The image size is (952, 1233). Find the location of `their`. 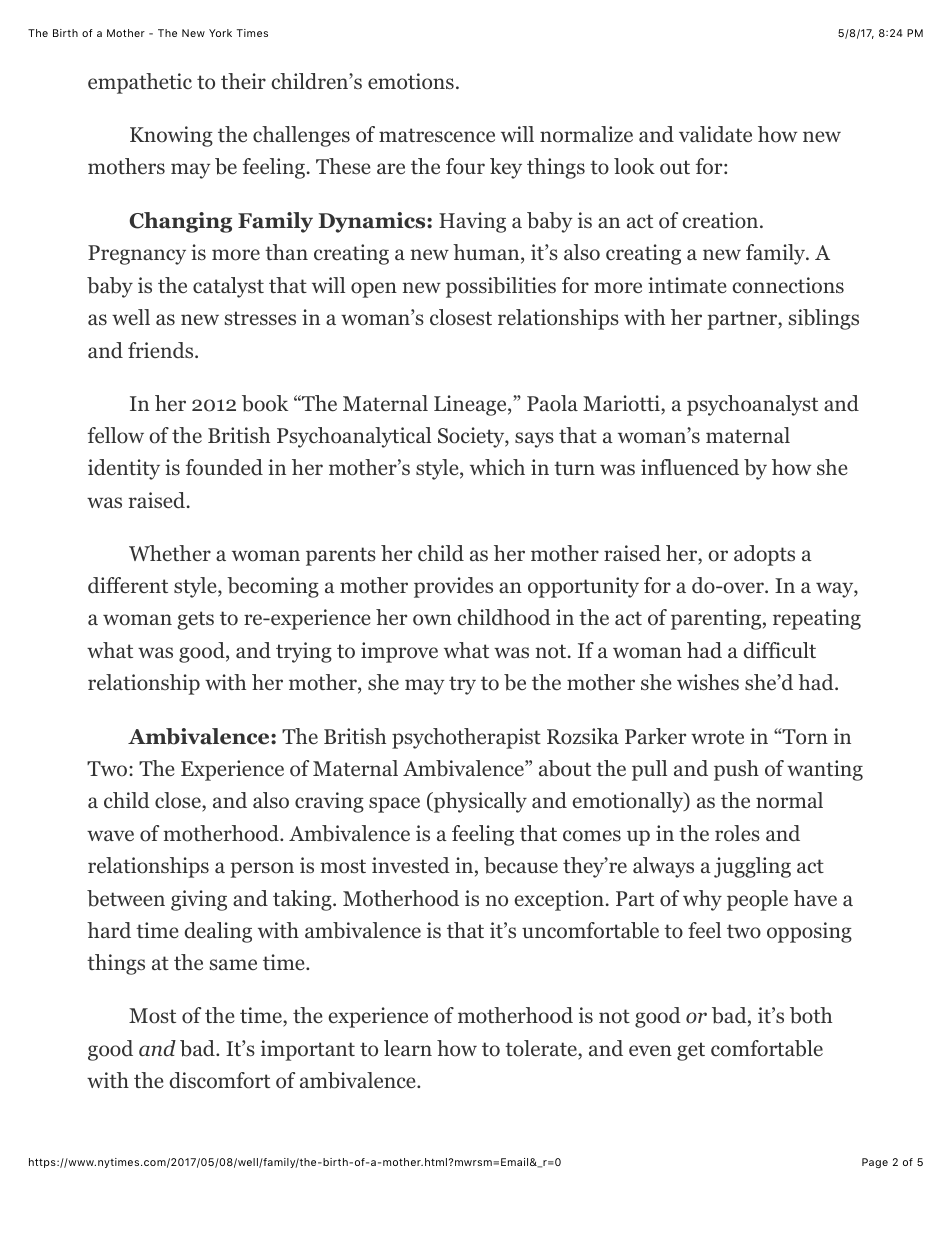

their is located at coordinates (243, 81).
